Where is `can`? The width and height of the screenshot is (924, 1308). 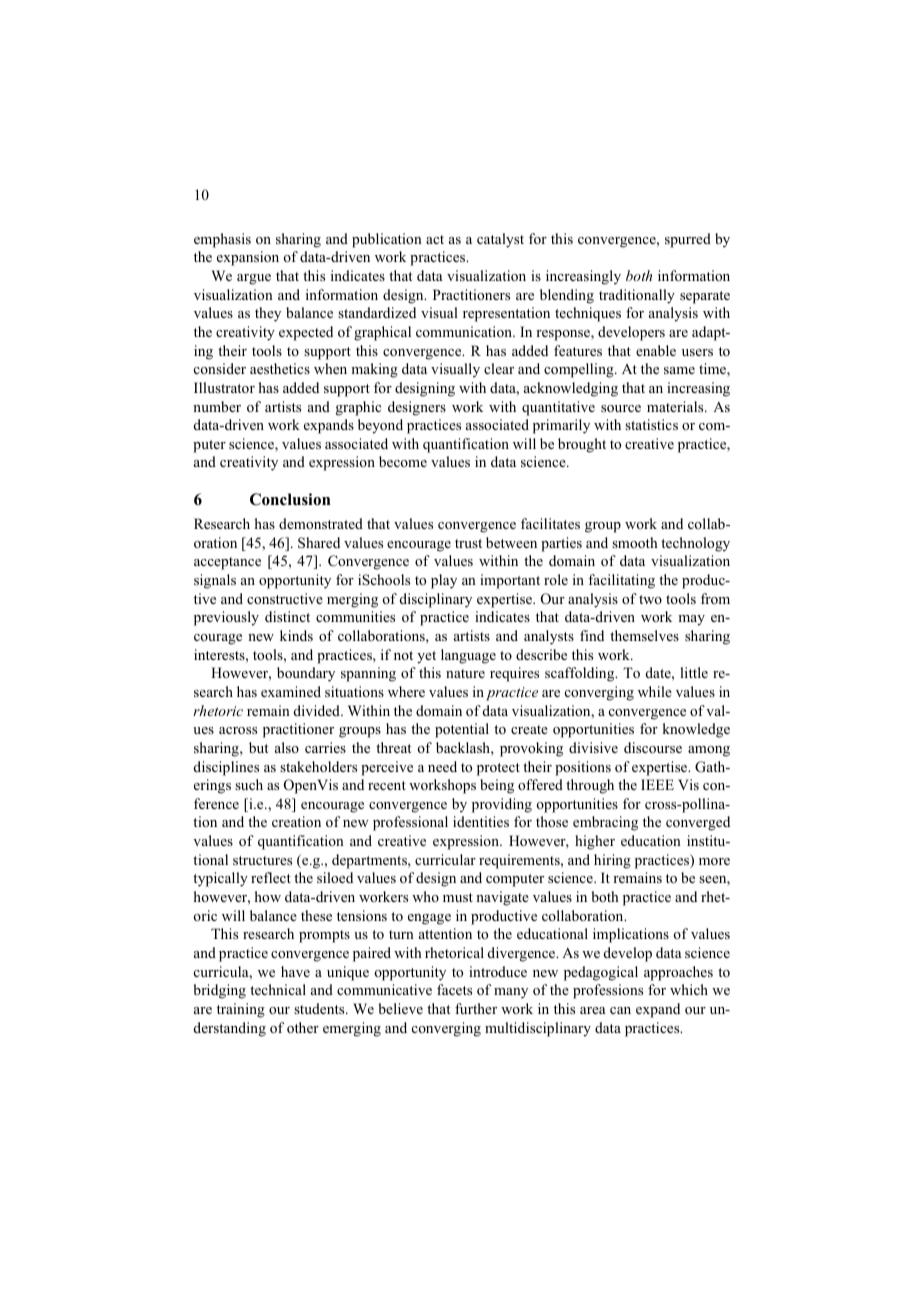
can is located at coordinates (620, 1010).
